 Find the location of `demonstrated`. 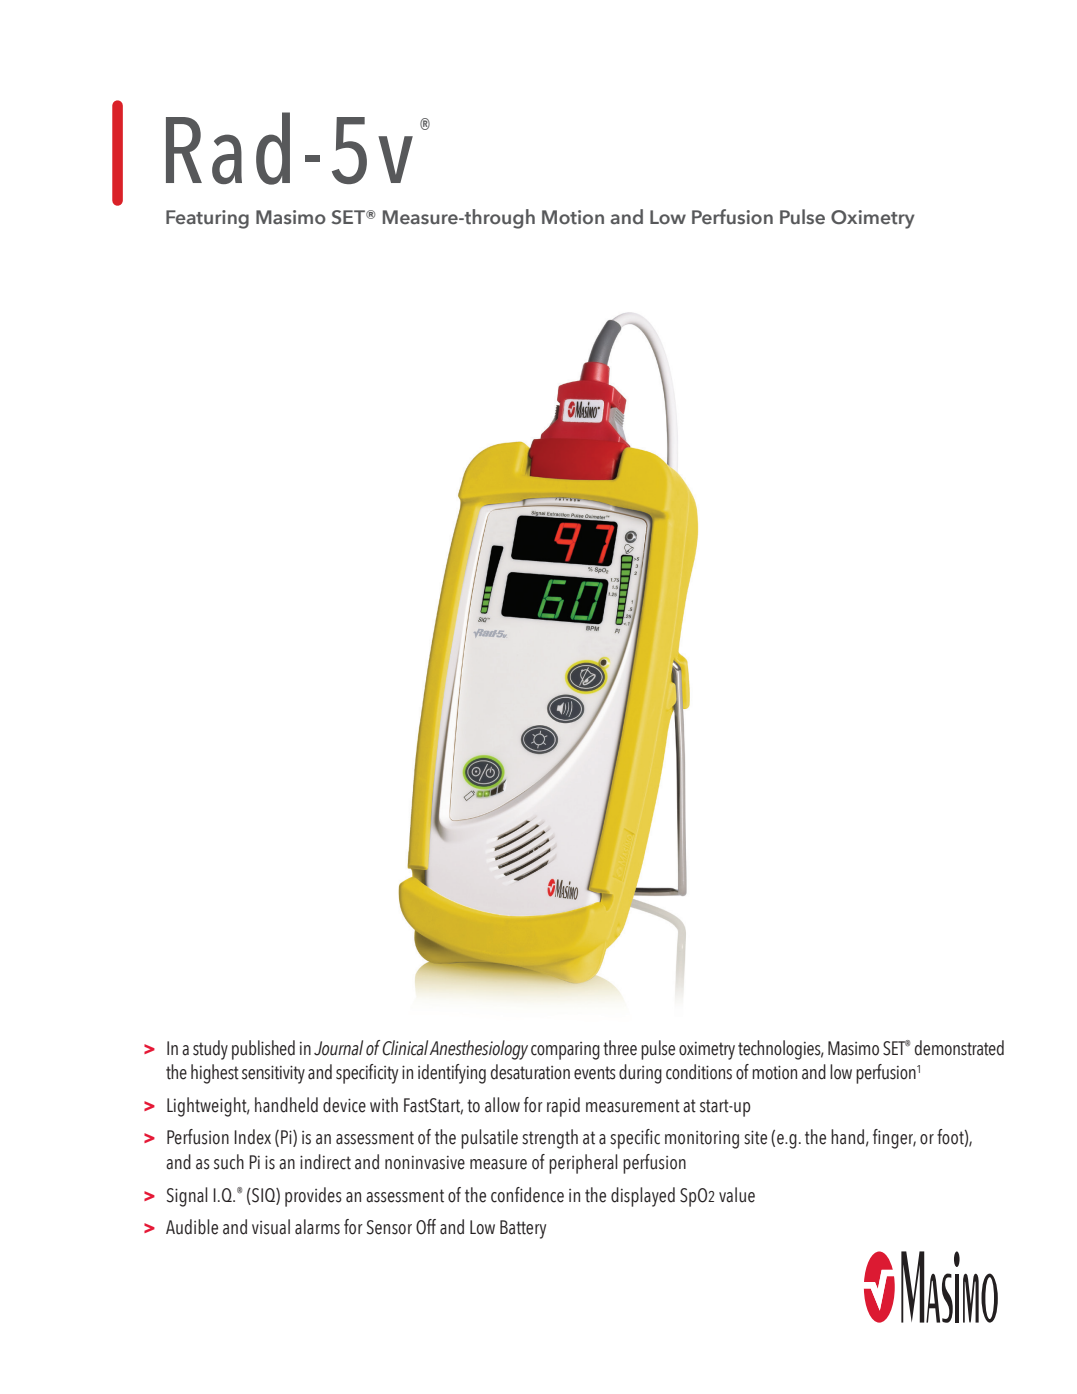

demonstrated is located at coordinates (959, 1048).
